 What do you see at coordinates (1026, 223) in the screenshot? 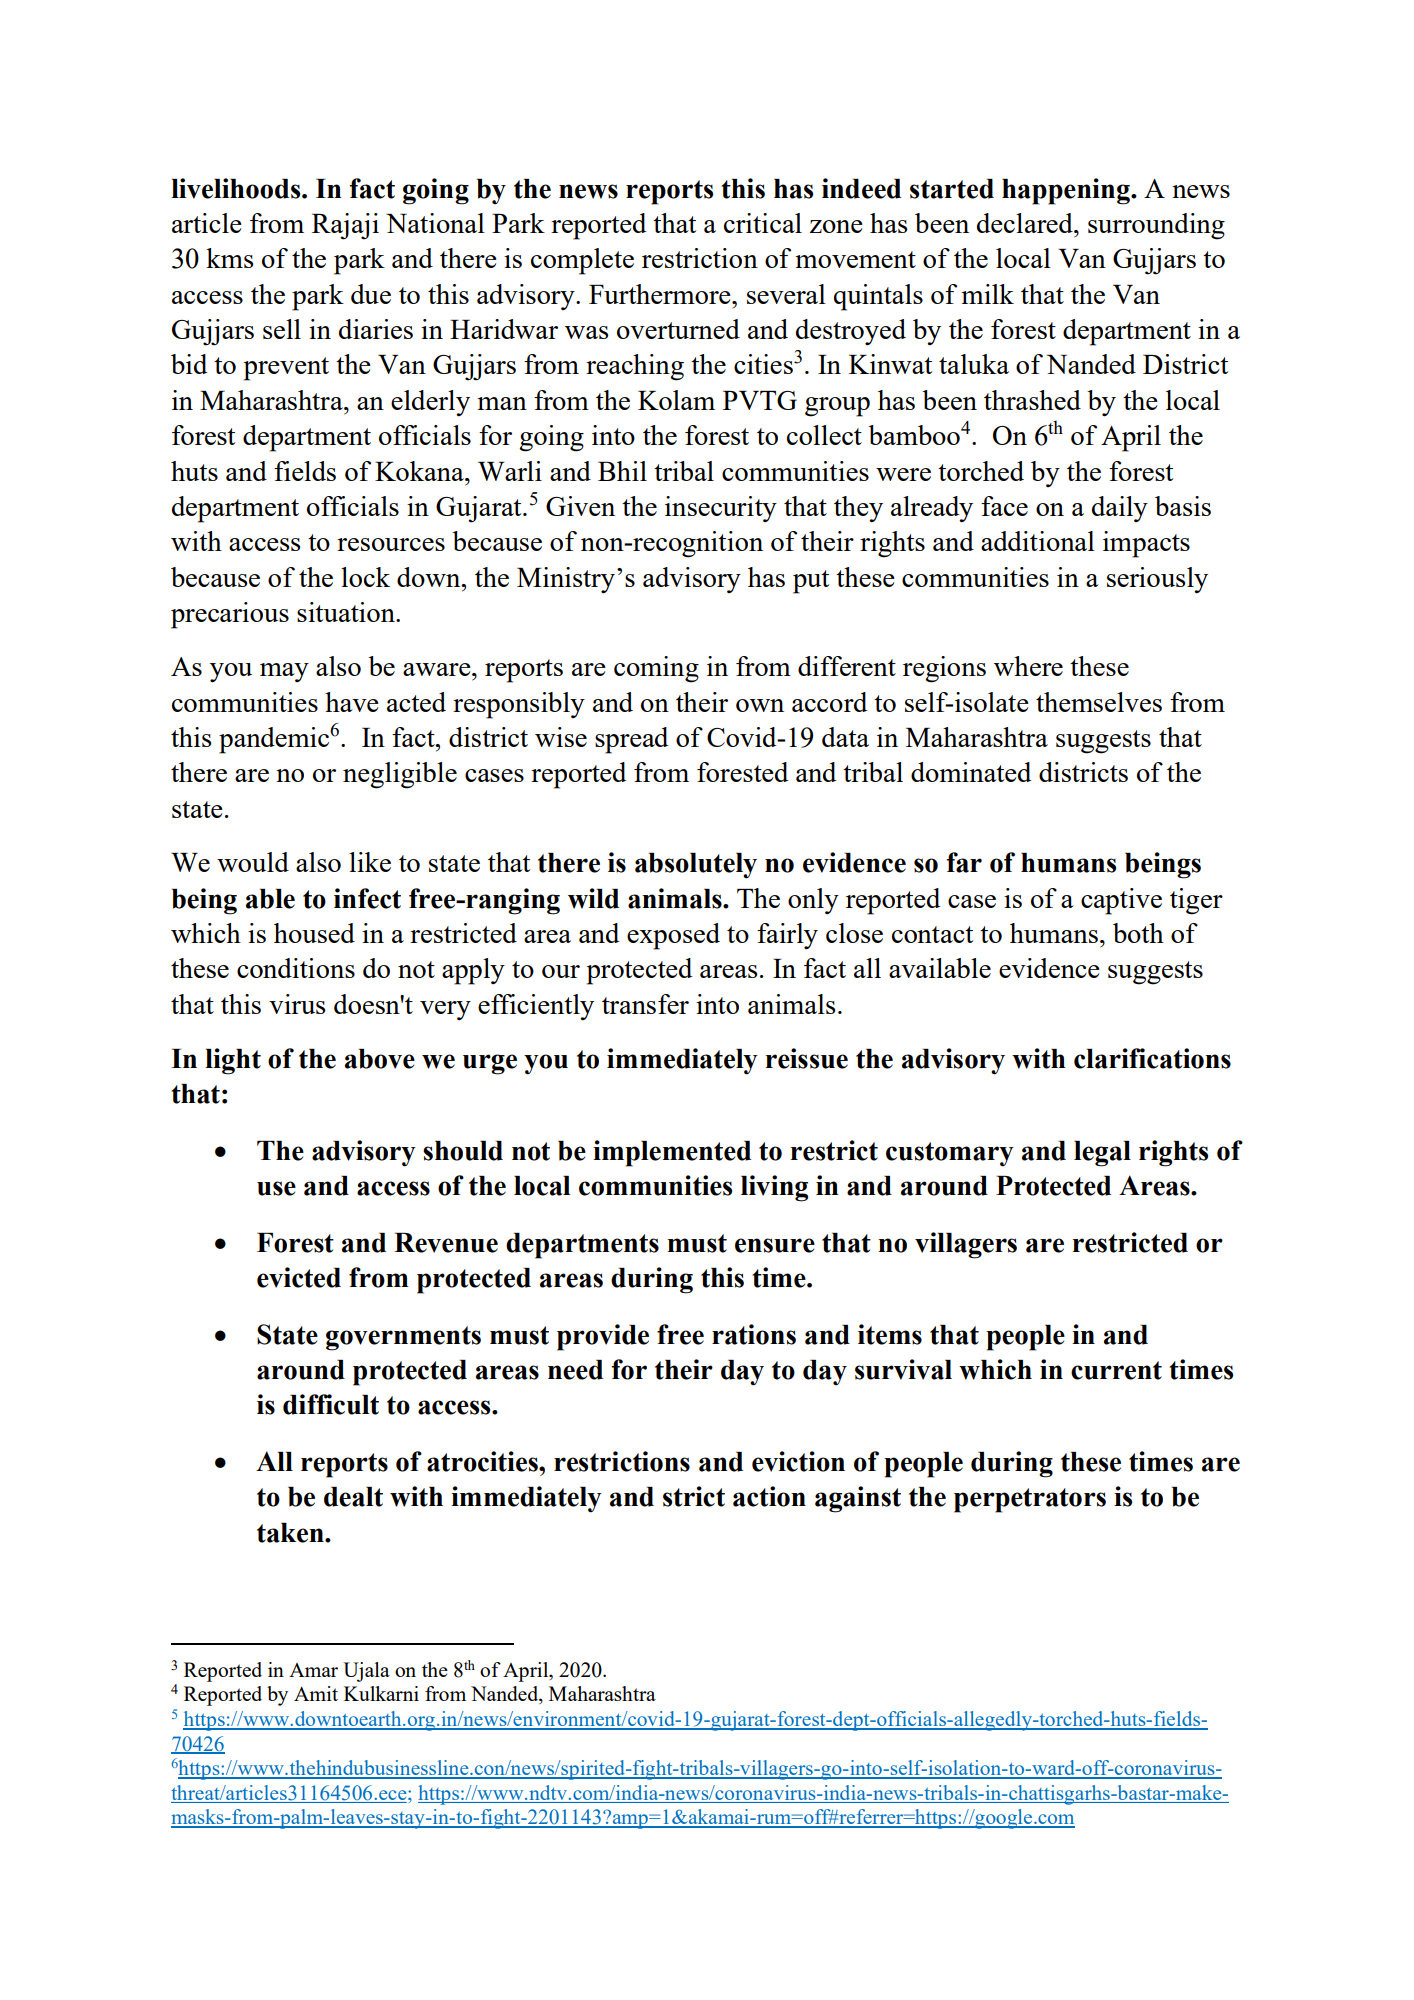
I see `declared` at bounding box center [1026, 223].
